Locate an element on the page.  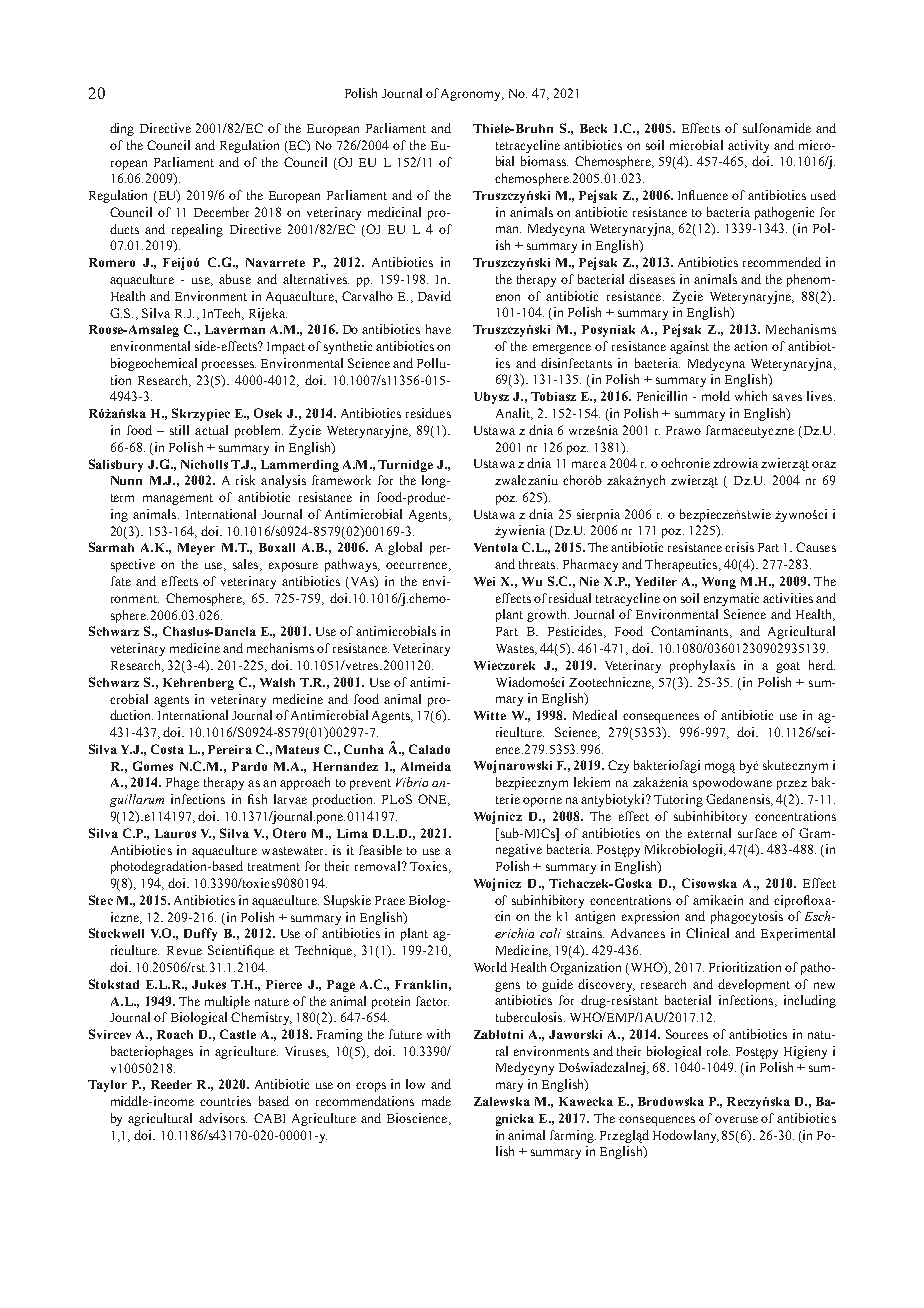
December is located at coordinates (221, 212).
